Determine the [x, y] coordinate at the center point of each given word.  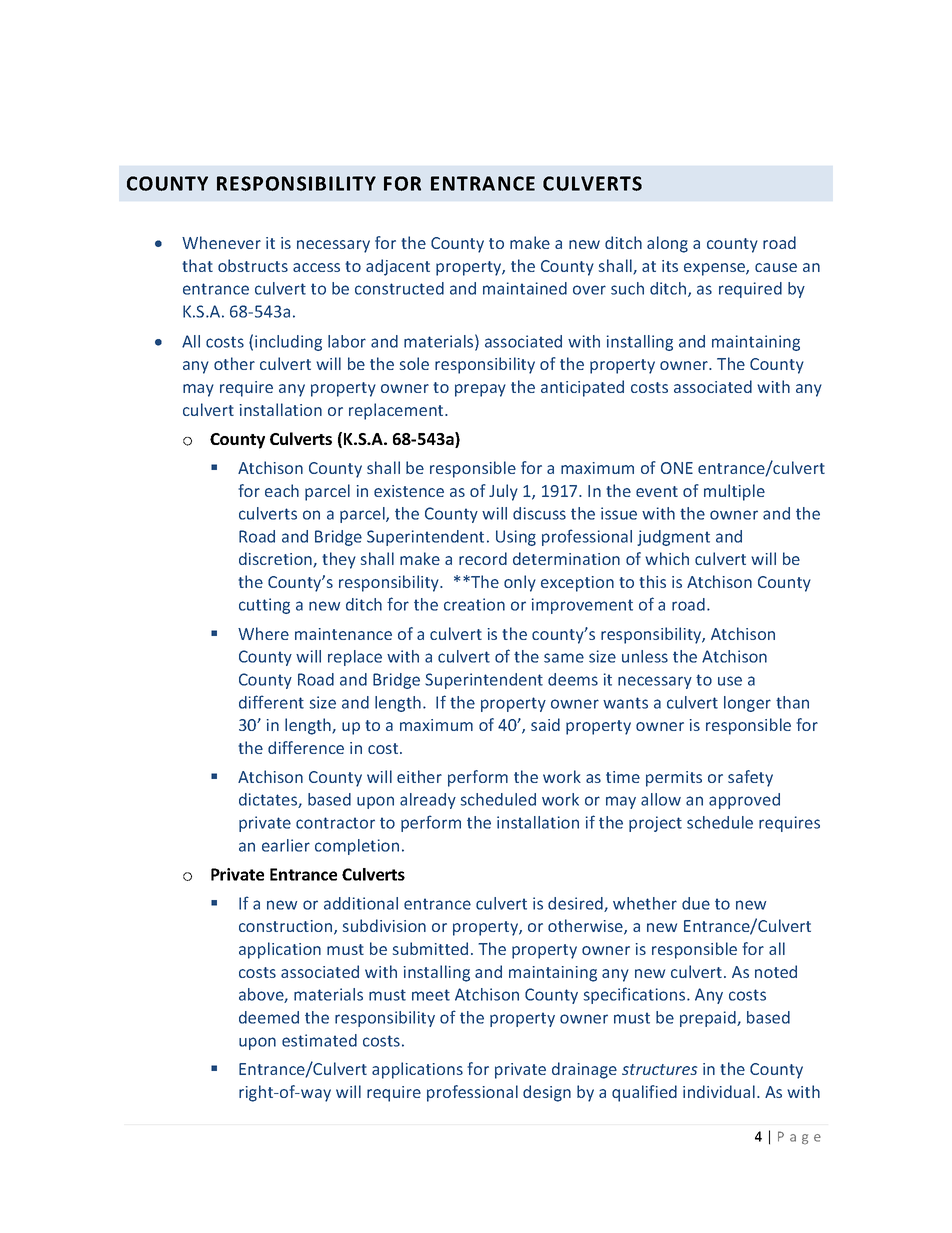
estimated [319, 1040]
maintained [525, 288]
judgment [673, 538]
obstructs [253, 265]
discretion [276, 560]
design [547, 1093]
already [428, 801]
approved [744, 801]
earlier [286, 845]
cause [776, 267]
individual [719, 1091]
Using [516, 538]
